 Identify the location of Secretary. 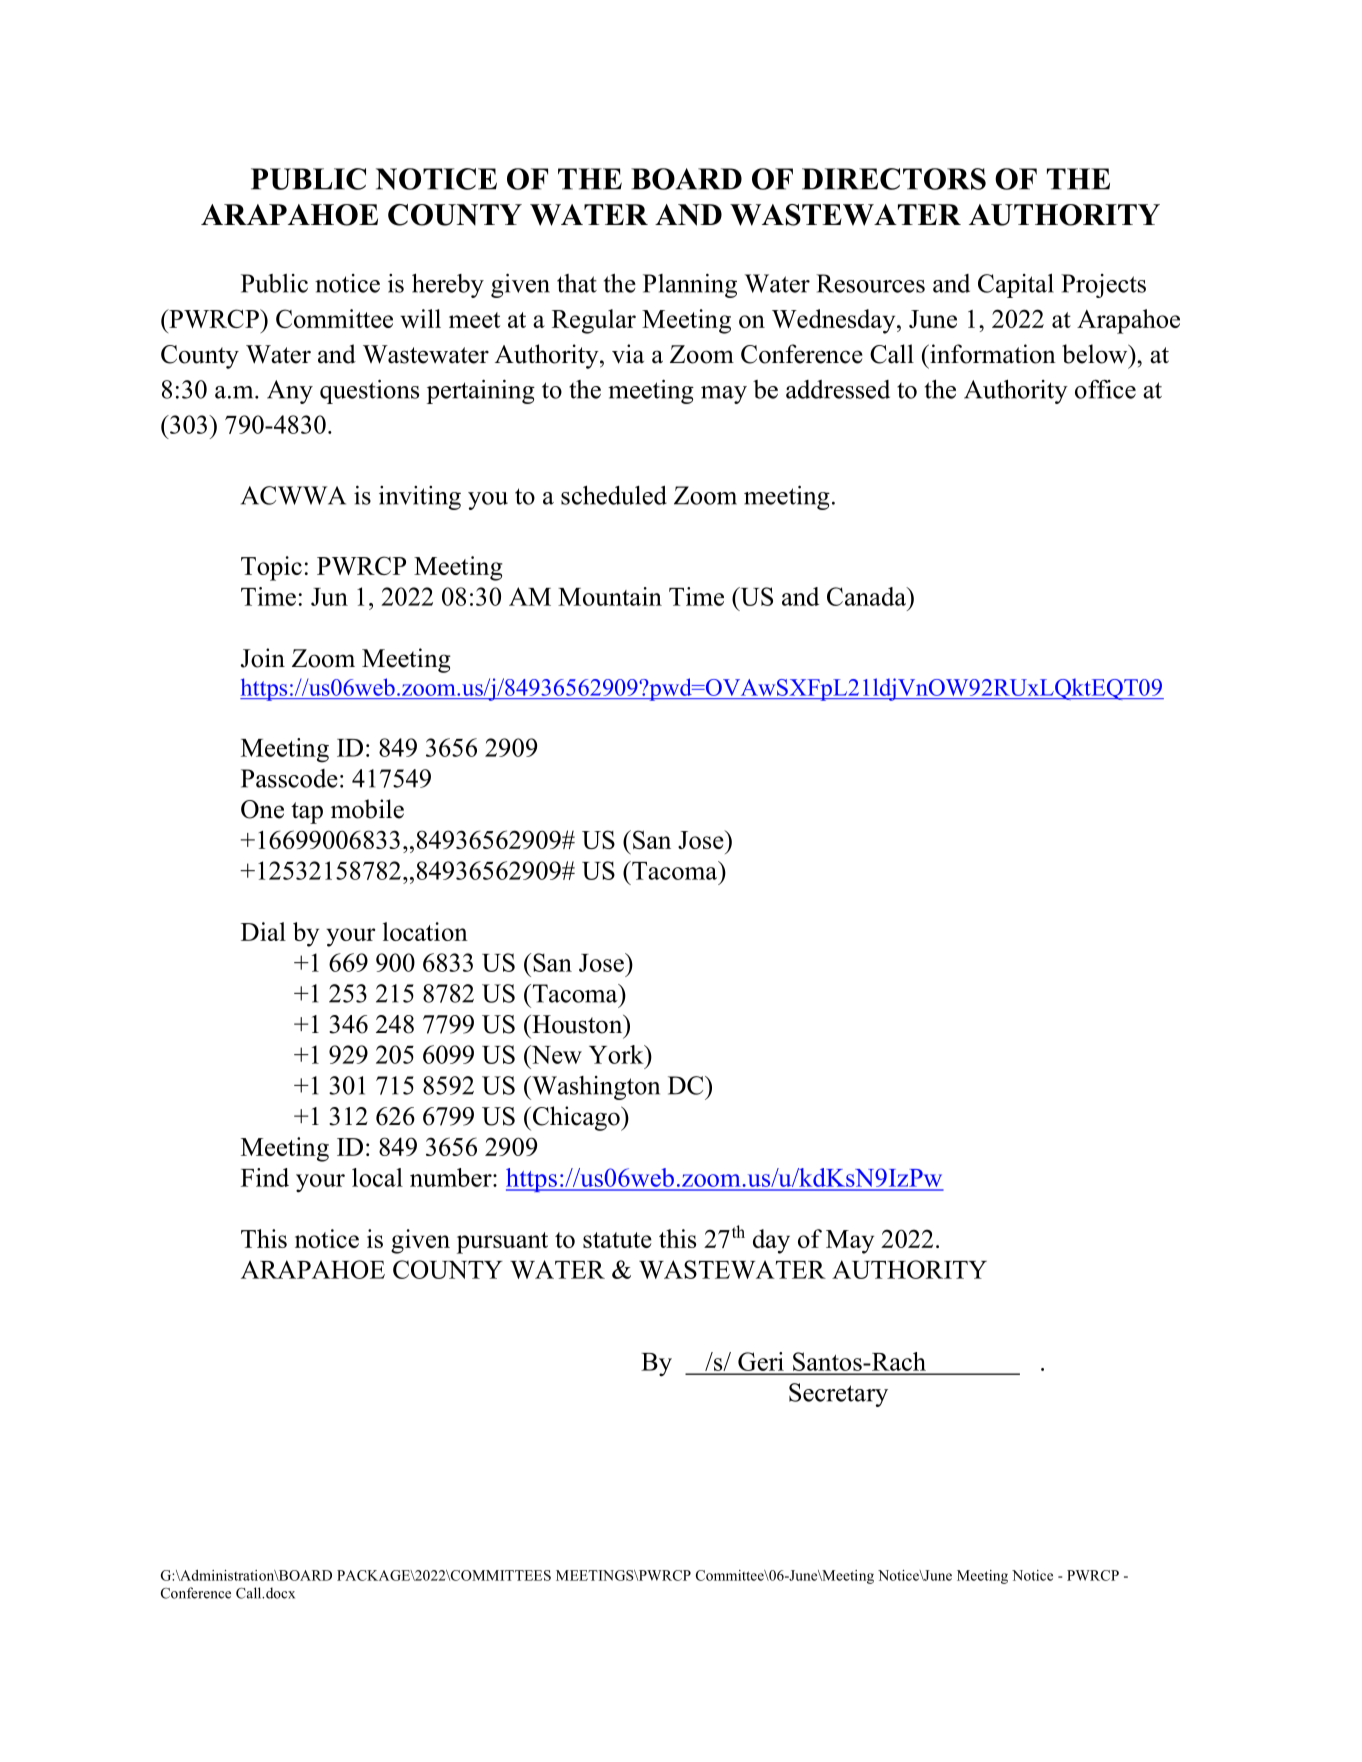
(838, 1395).
